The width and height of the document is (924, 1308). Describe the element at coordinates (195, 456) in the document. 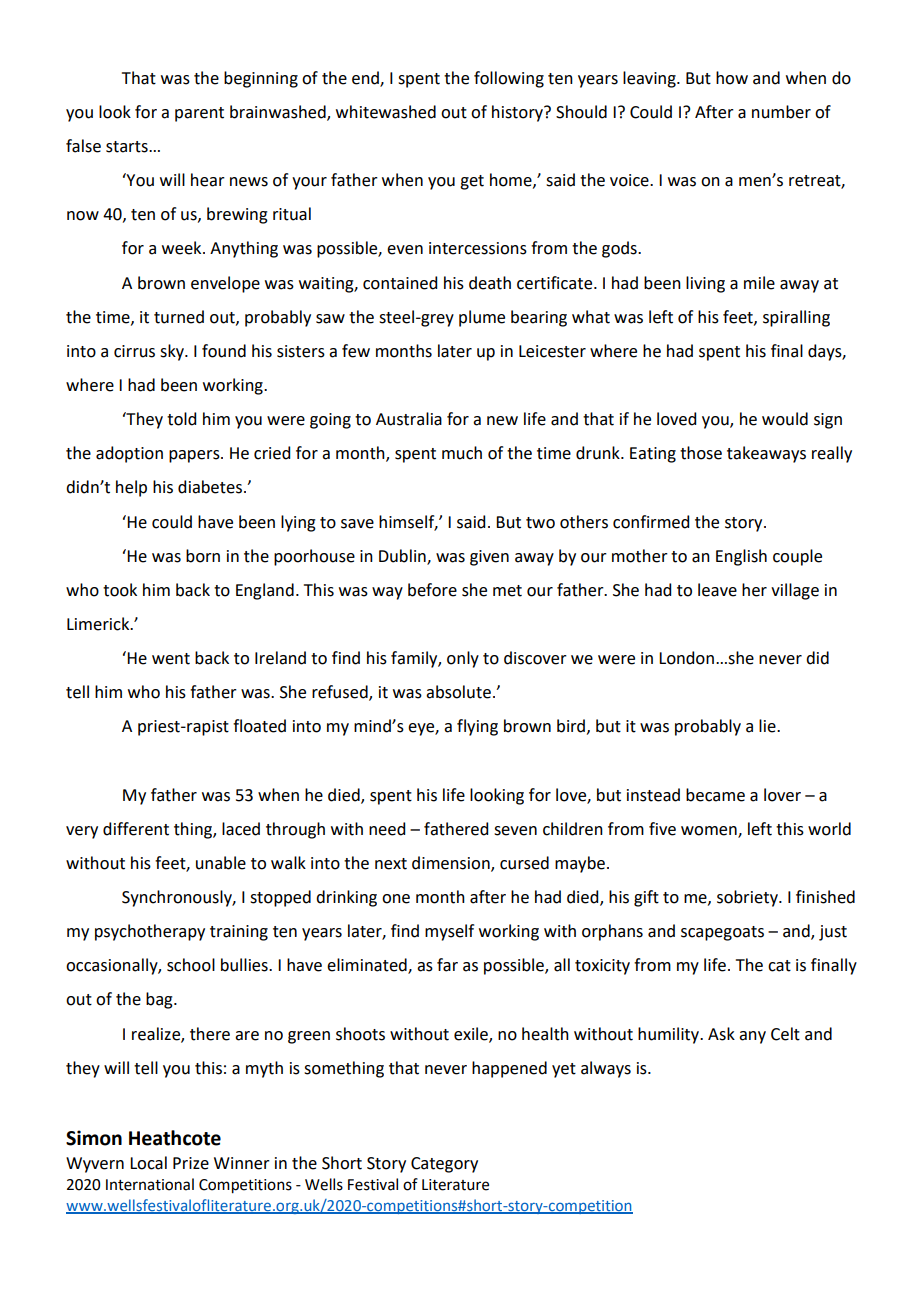

I see `papers` at that location.
